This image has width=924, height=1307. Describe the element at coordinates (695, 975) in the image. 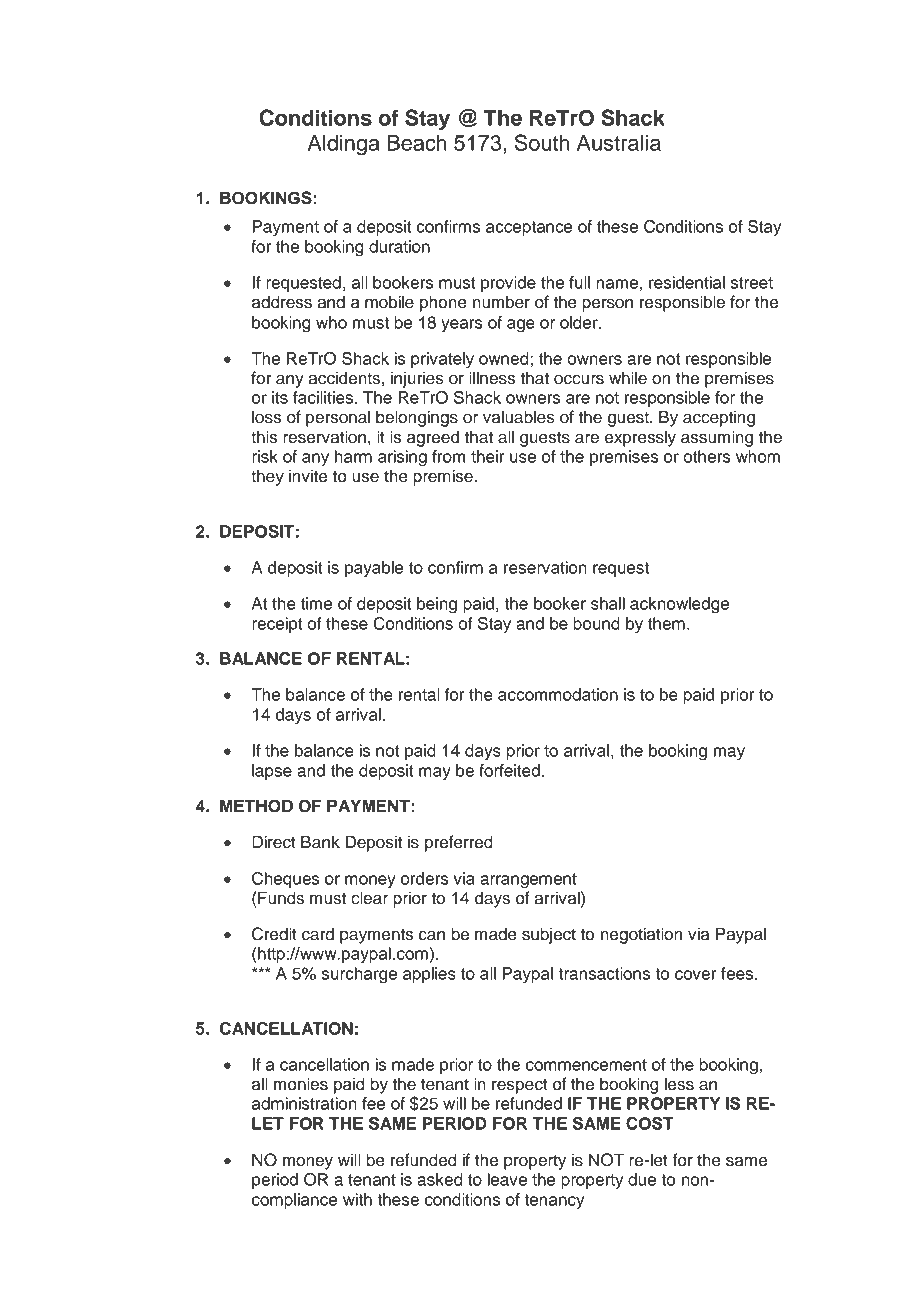

I see `cover` at that location.
